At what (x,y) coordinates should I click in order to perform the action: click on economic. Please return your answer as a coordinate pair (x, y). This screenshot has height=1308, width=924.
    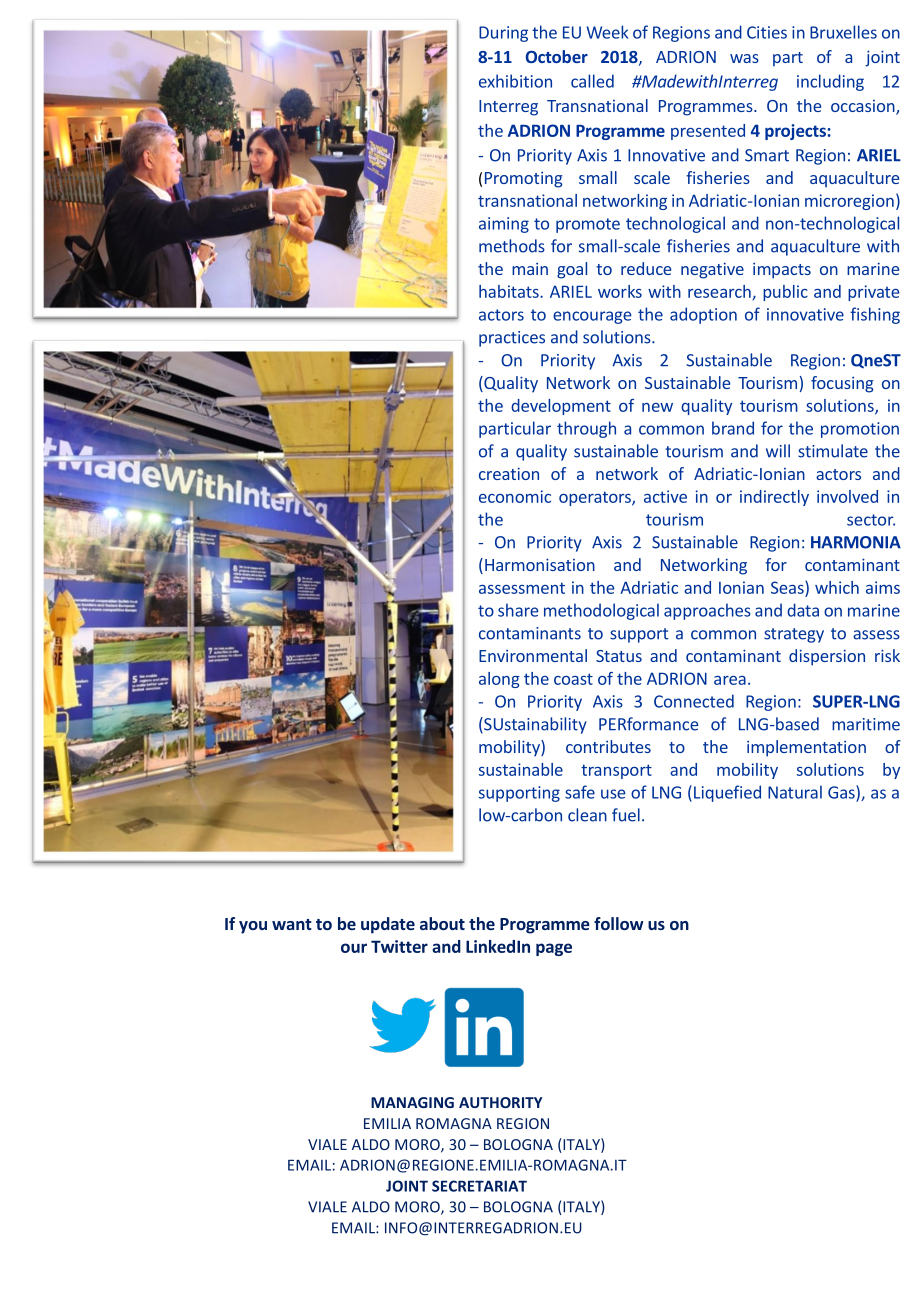
    Looking at the image, I should click on (515, 496).
